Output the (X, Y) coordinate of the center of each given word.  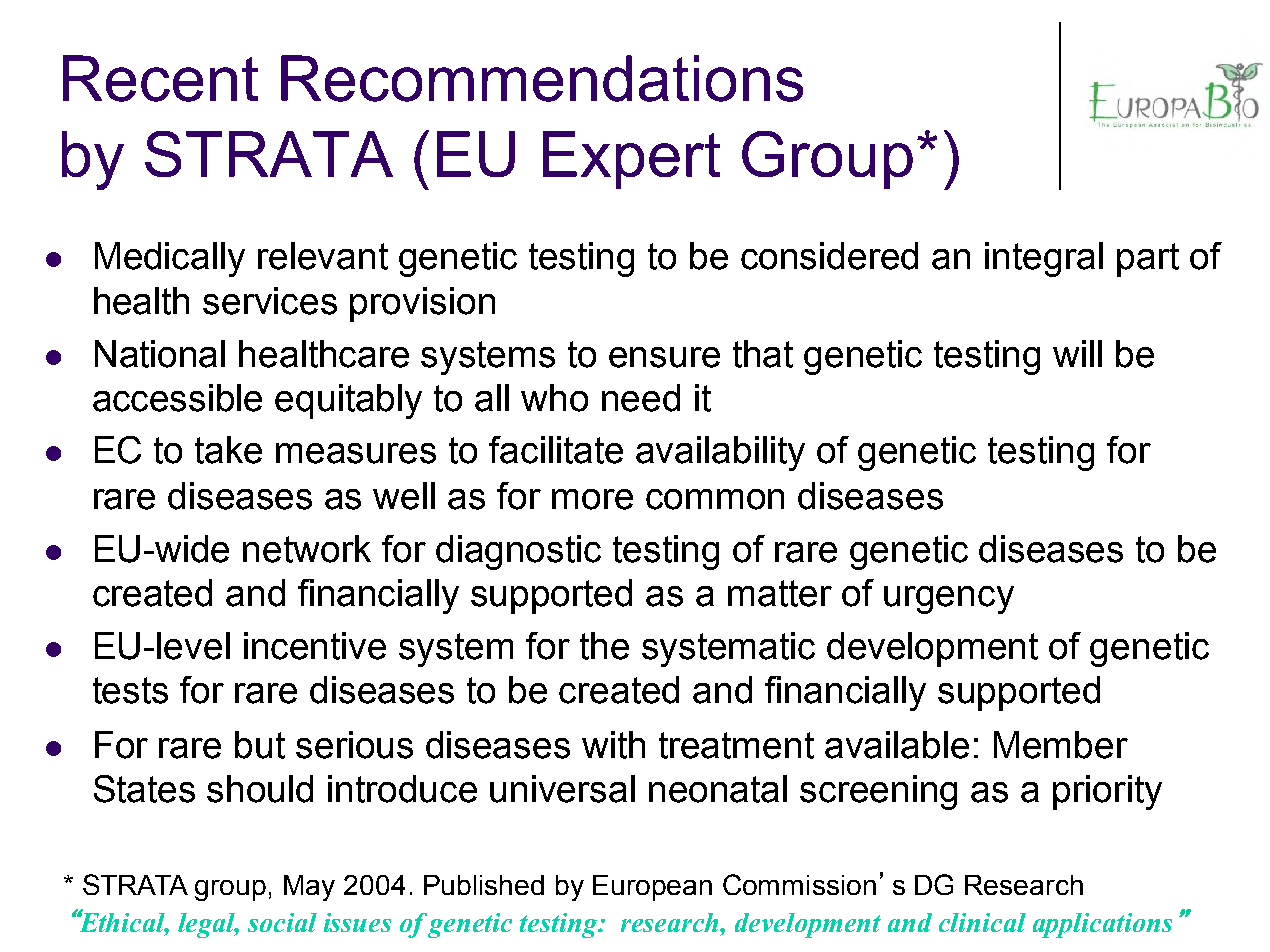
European (652, 888)
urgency (949, 600)
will (1077, 353)
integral (1044, 259)
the (604, 646)
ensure (664, 357)
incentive (315, 646)
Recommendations (542, 78)
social (282, 922)
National (160, 354)
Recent (160, 78)
